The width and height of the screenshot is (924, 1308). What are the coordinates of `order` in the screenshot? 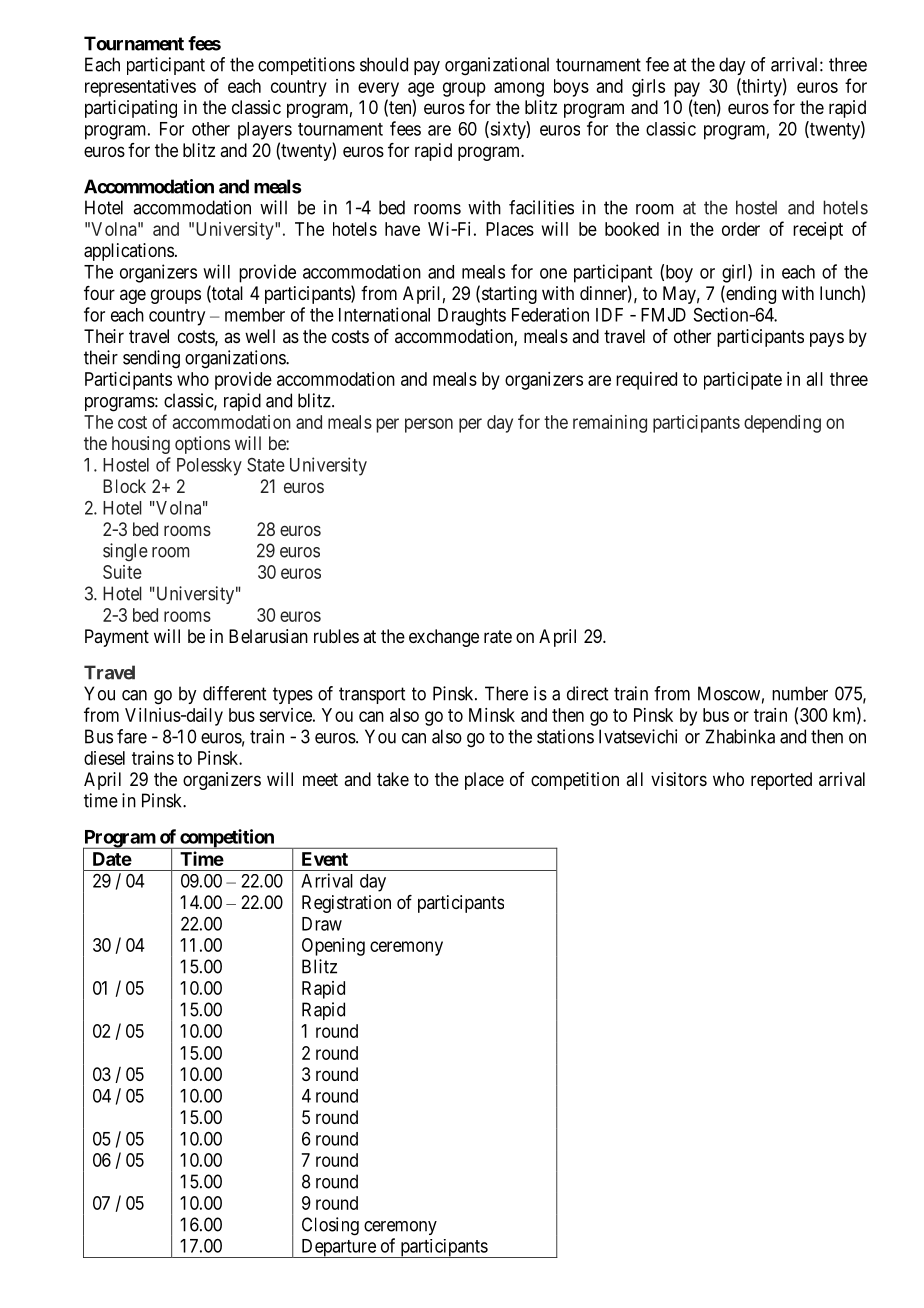 It's located at (741, 229).
